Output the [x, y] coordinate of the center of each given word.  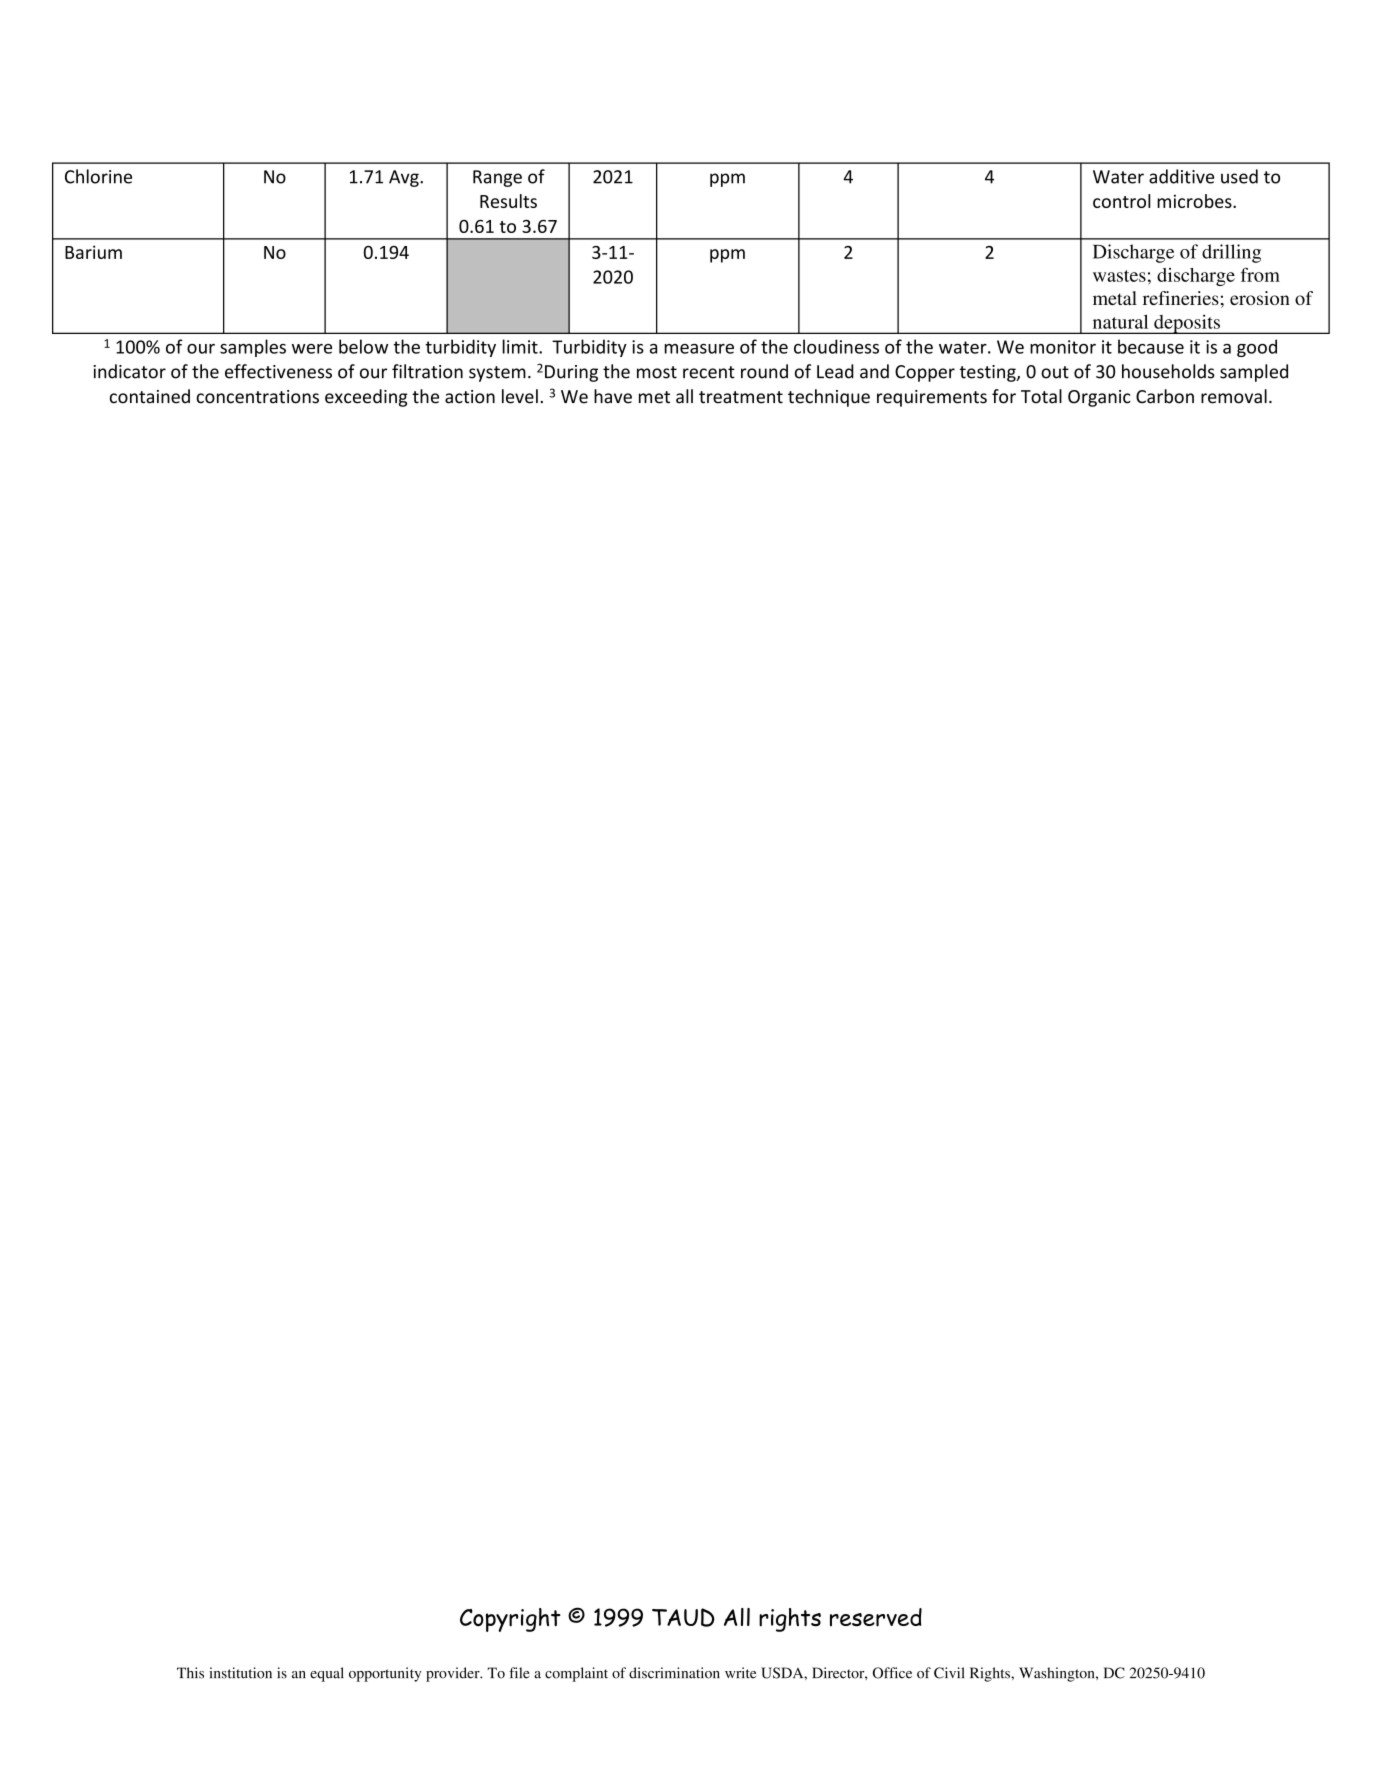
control [1122, 201]
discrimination [674, 1673]
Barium [93, 252]
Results [508, 201]
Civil [949, 1673]
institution [240, 1673]
